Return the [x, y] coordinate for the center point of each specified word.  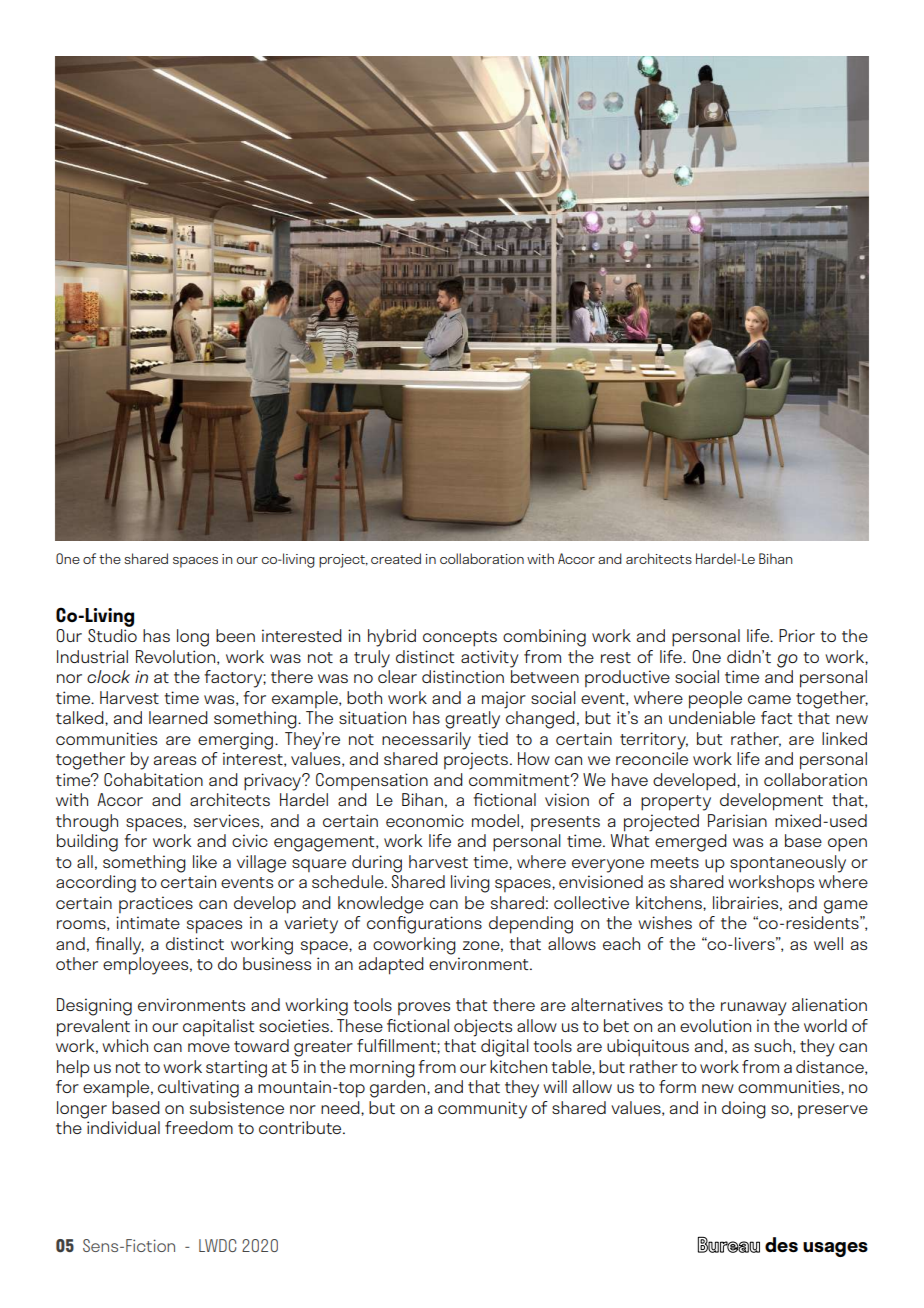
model [495, 820]
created [396, 558]
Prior [797, 635]
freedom [199, 1127]
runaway [754, 1009]
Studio [112, 635]
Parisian [737, 820]
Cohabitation [153, 779]
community [482, 1110]
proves [424, 1008]
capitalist [218, 1028]
